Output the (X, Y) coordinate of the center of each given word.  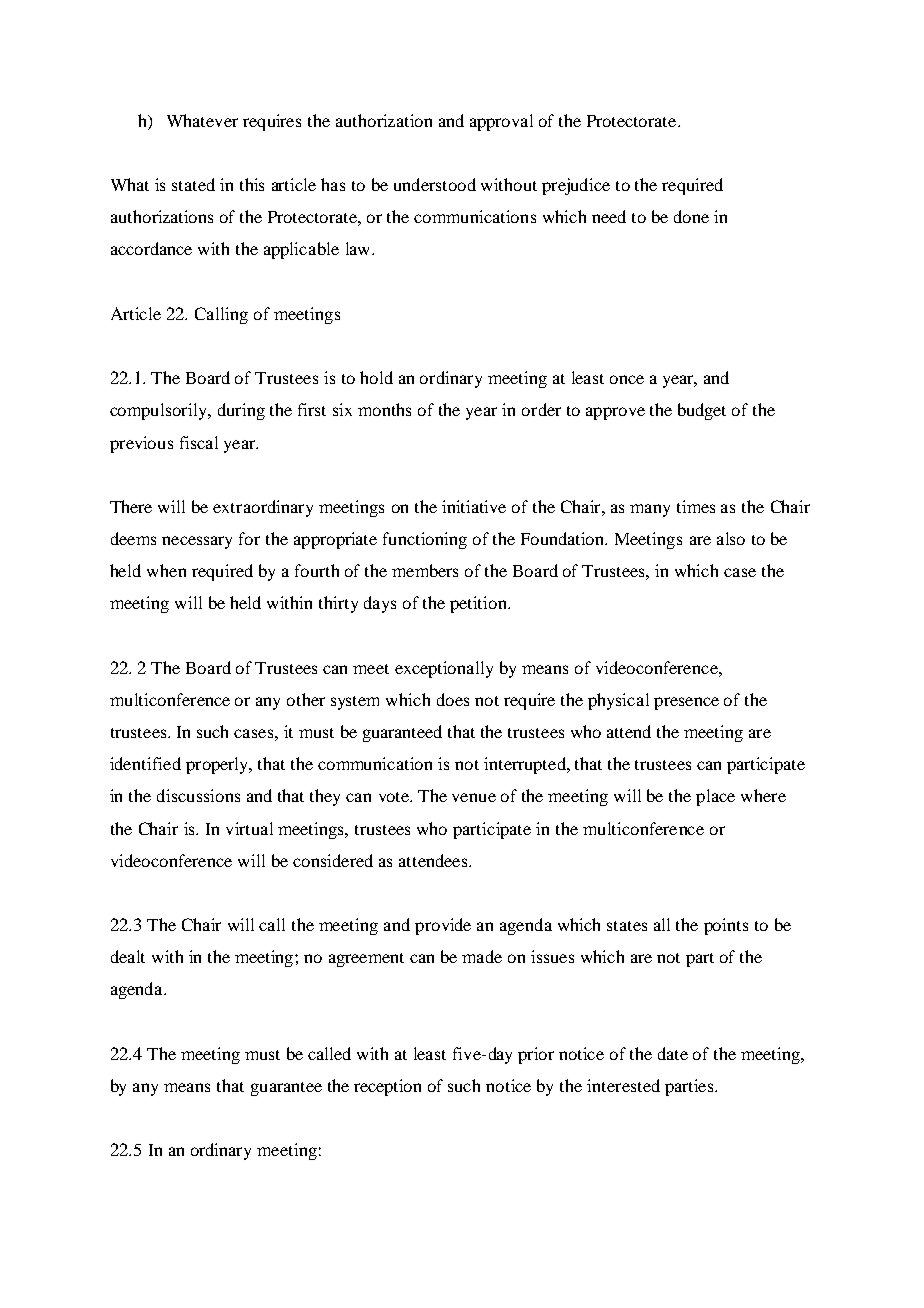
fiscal (199, 442)
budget (702, 411)
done (691, 216)
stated (193, 184)
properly (218, 765)
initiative (474, 506)
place (715, 797)
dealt (128, 956)
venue (474, 797)
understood (435, 184)
